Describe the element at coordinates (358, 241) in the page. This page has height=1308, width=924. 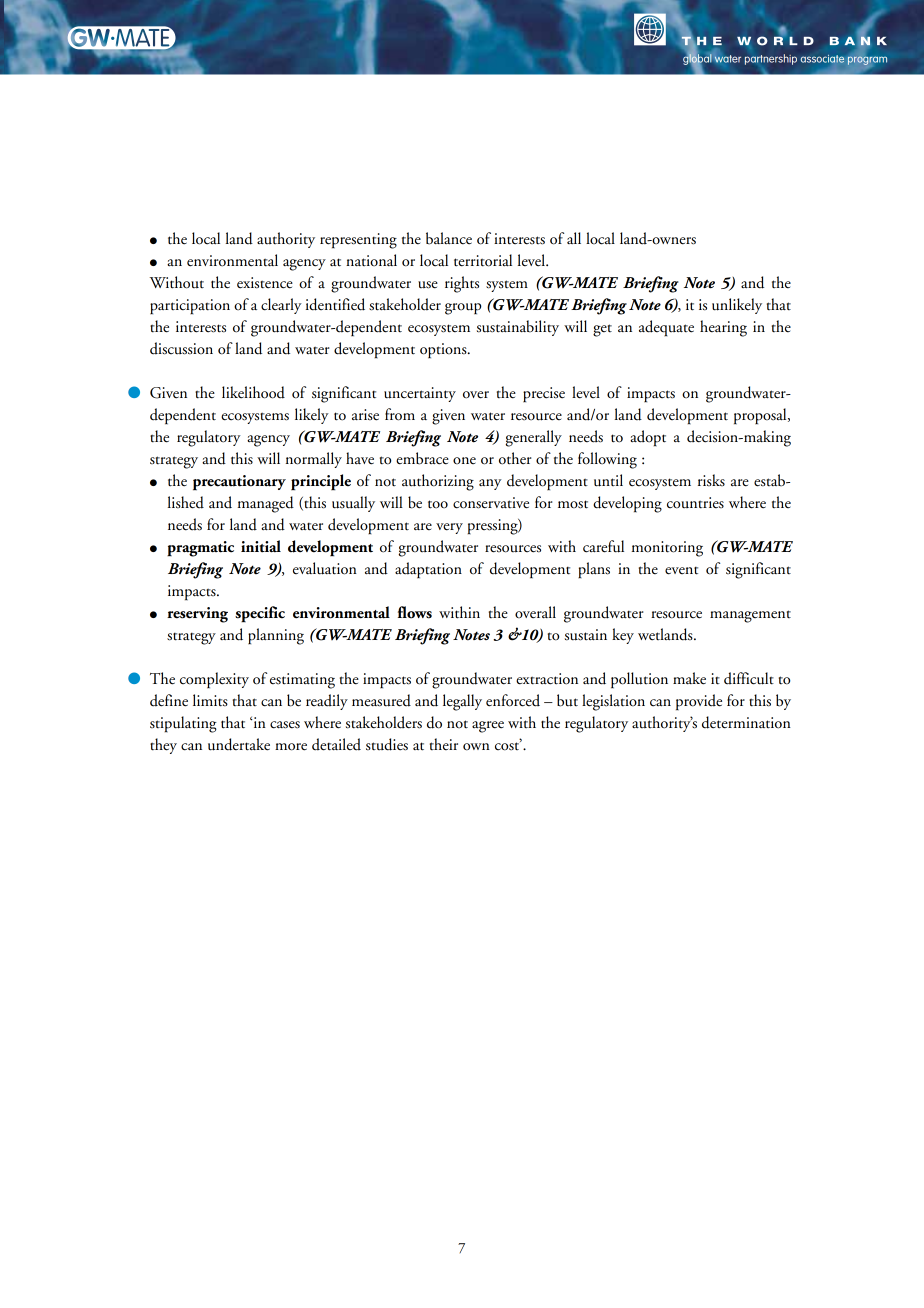
I see `representing` at that location.
